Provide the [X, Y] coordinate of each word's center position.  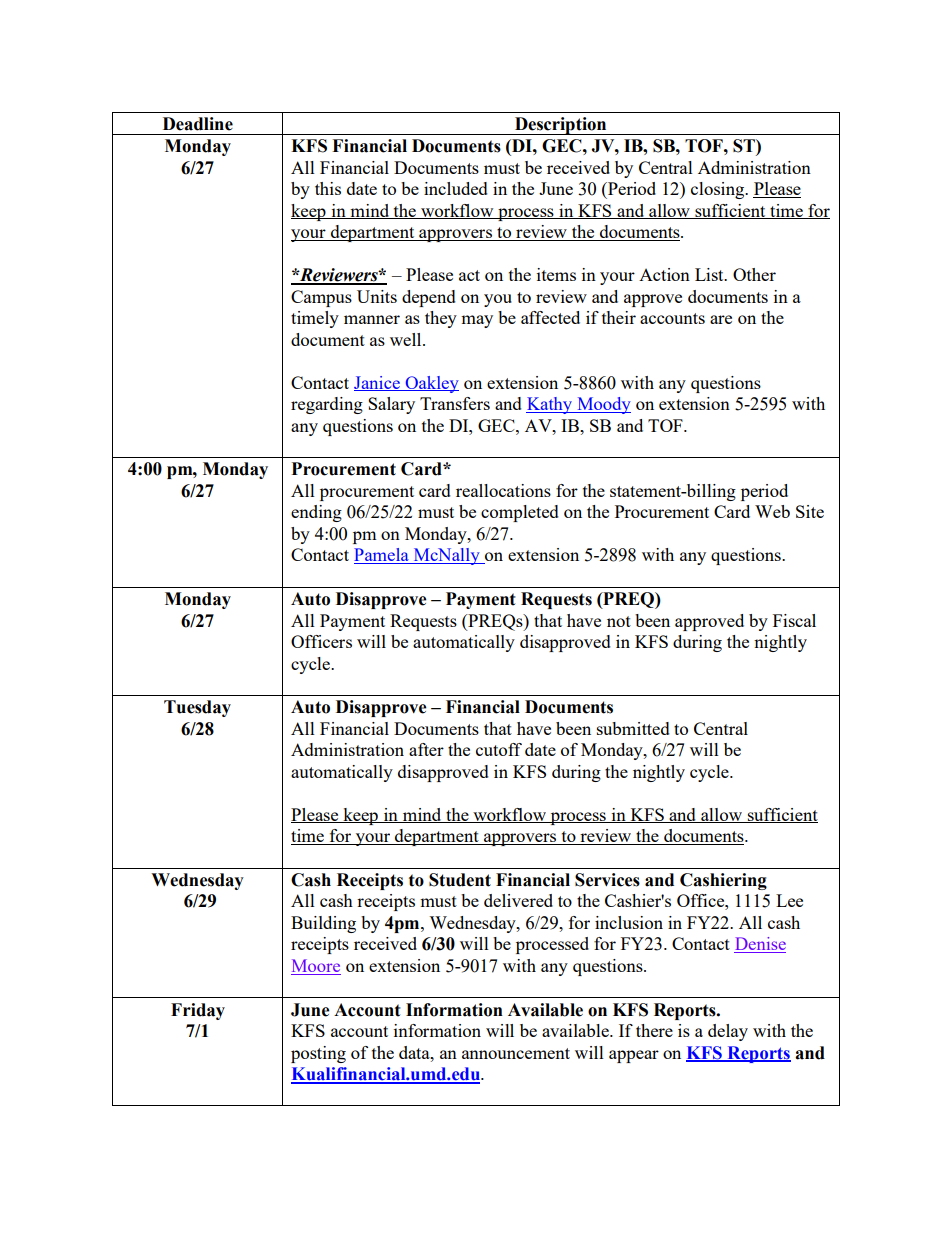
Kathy [550, 405]
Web [772, 511]
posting [318, 1054]
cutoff [499, 749]
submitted [633, 728]
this [328, 188]
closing [719, 190]
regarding [327, 405]
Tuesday [197, 708]
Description [561, 126]
